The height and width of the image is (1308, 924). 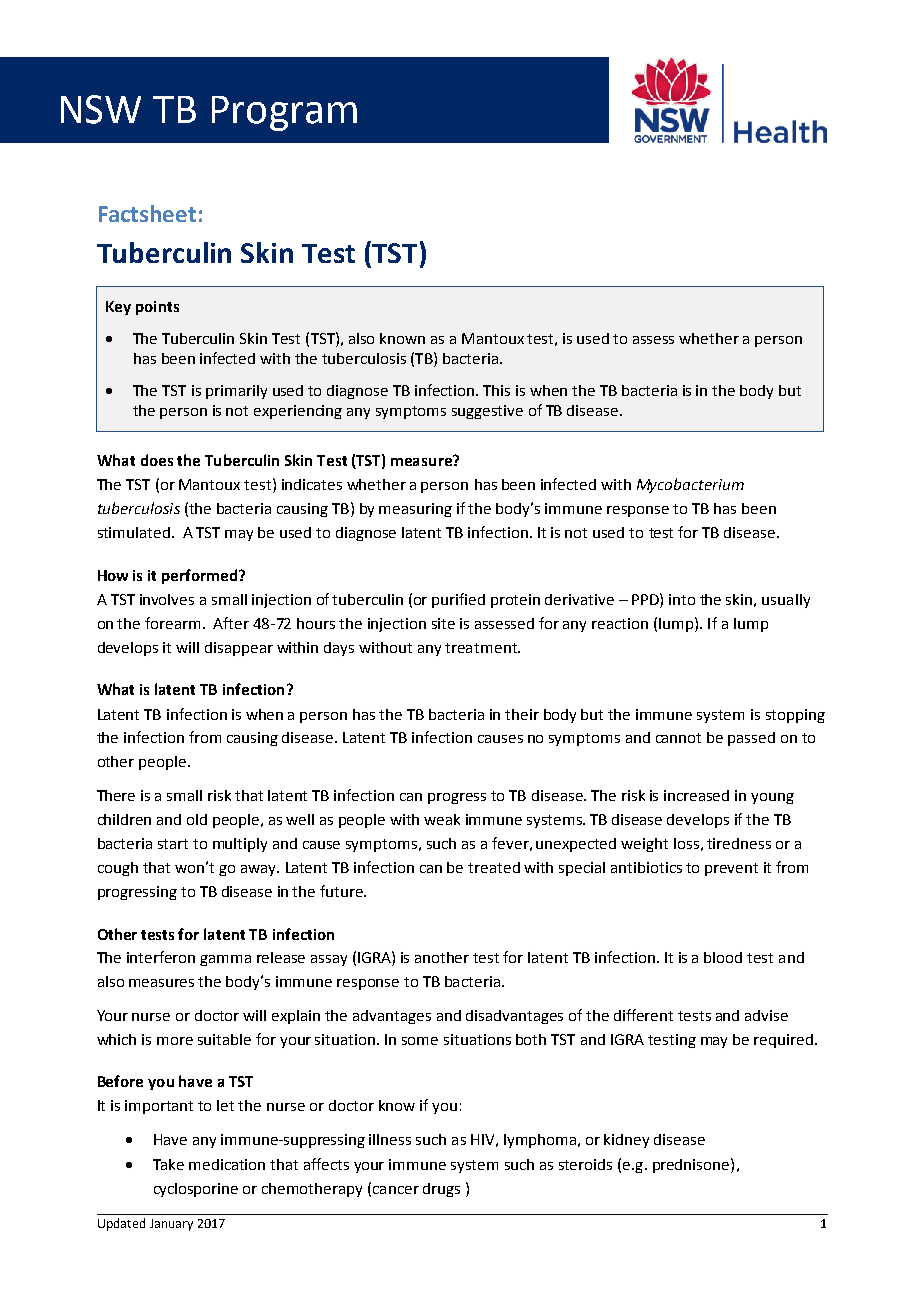 What do you see at coordinates (487, 412) in the image?
I see `suggestive` at bounding box center [487, 412].
